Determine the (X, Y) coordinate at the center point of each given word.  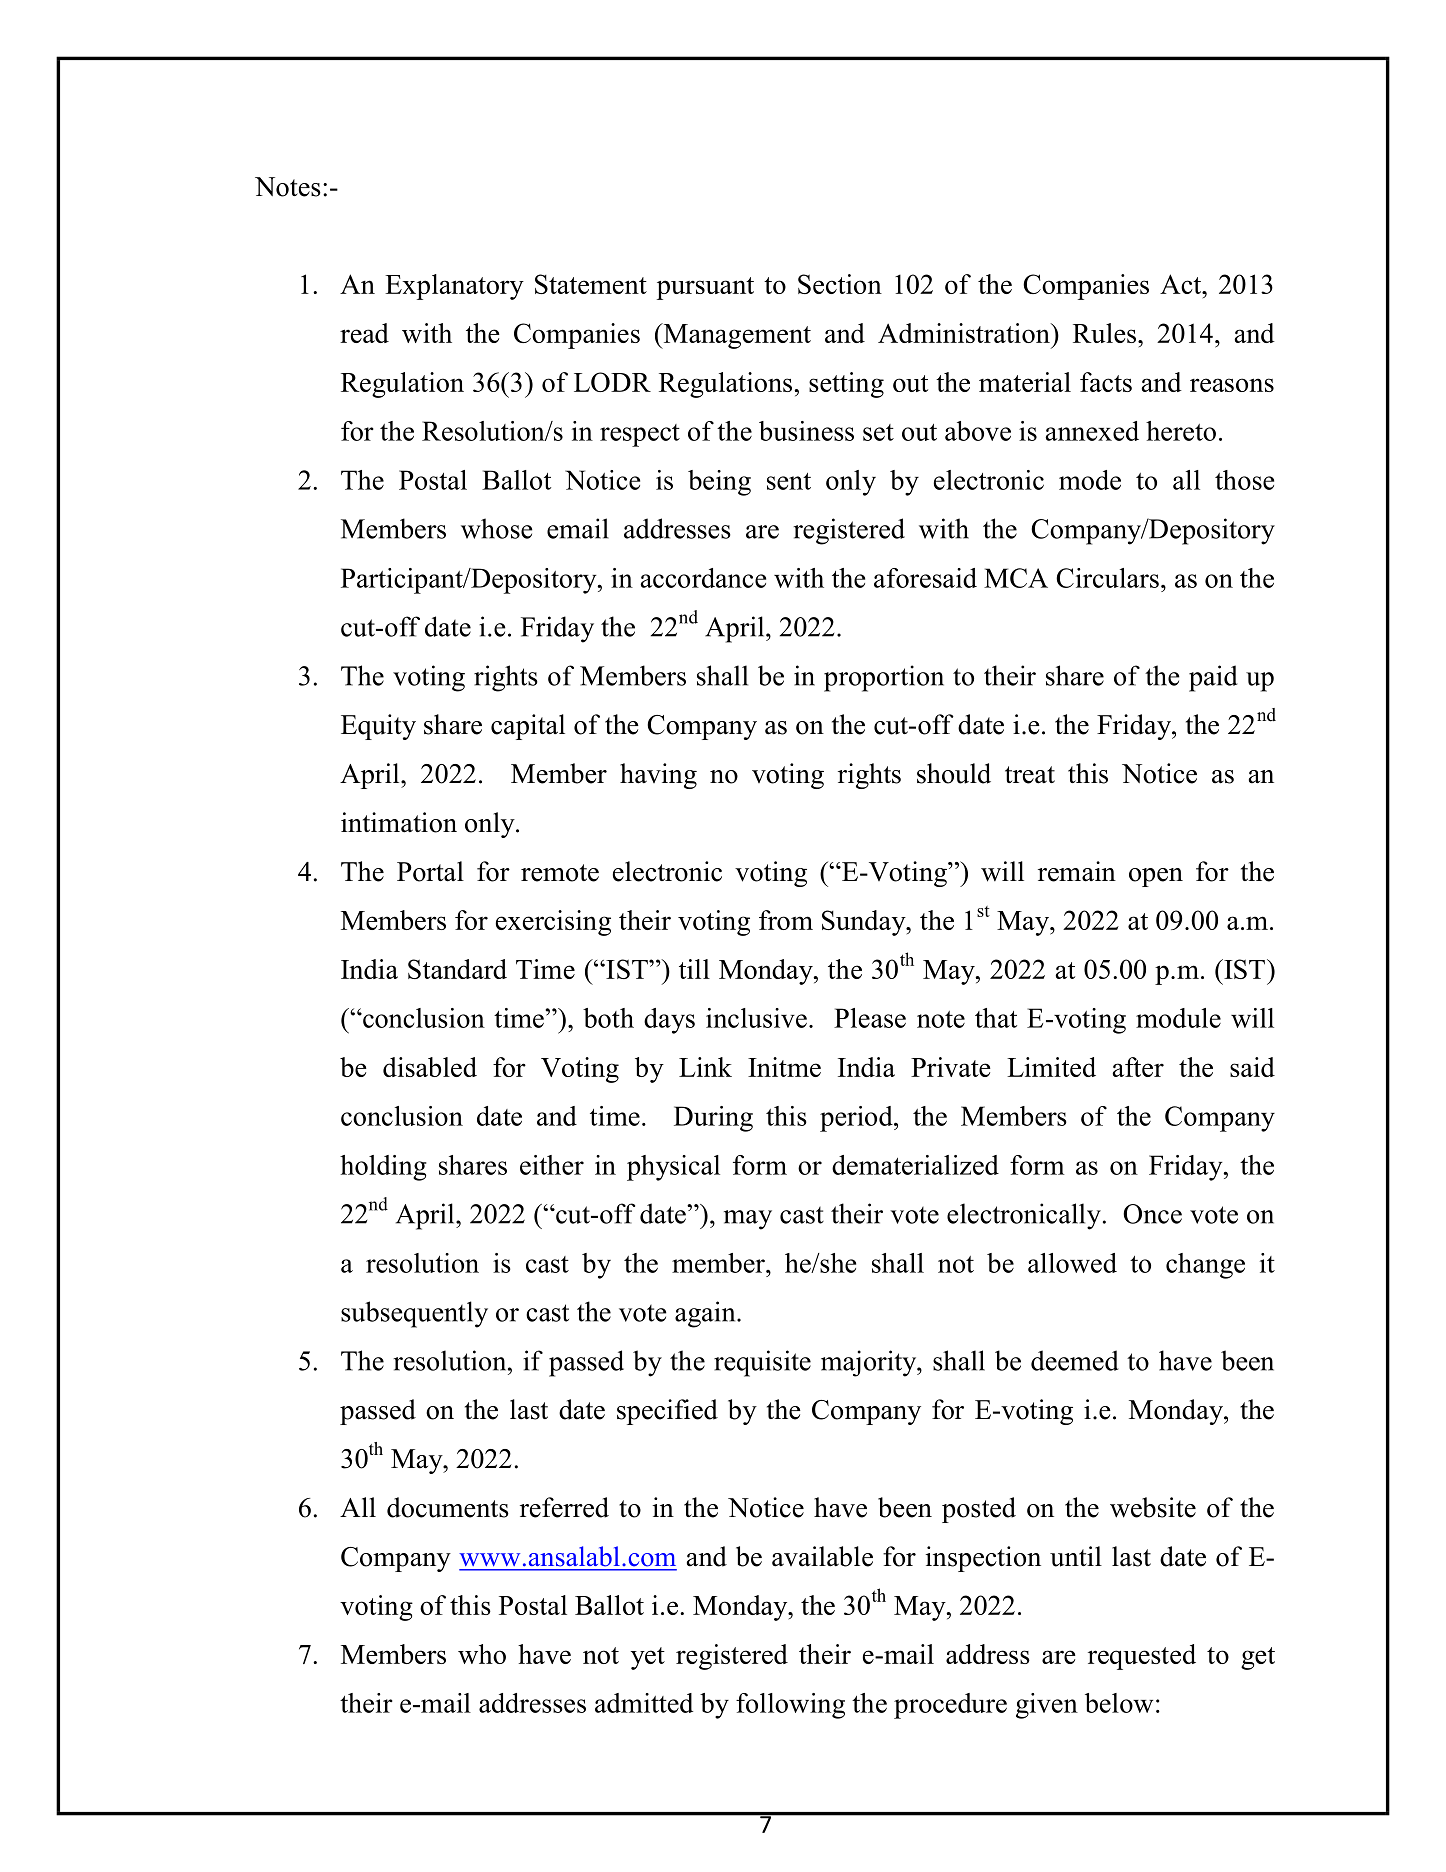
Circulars (1107, 578)
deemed (1075, 1360)
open (1156, 877)
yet (648, 1658)
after (1138, 1067)
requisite (762, 1363)
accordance (703, 578)
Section (840, 284)
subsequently (414, 1314)
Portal (430, 871)
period (857, 1119)
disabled (430, 1067)
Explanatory (454, 287)
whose (497, 528)
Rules (1104, 333)
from (786, 920)
